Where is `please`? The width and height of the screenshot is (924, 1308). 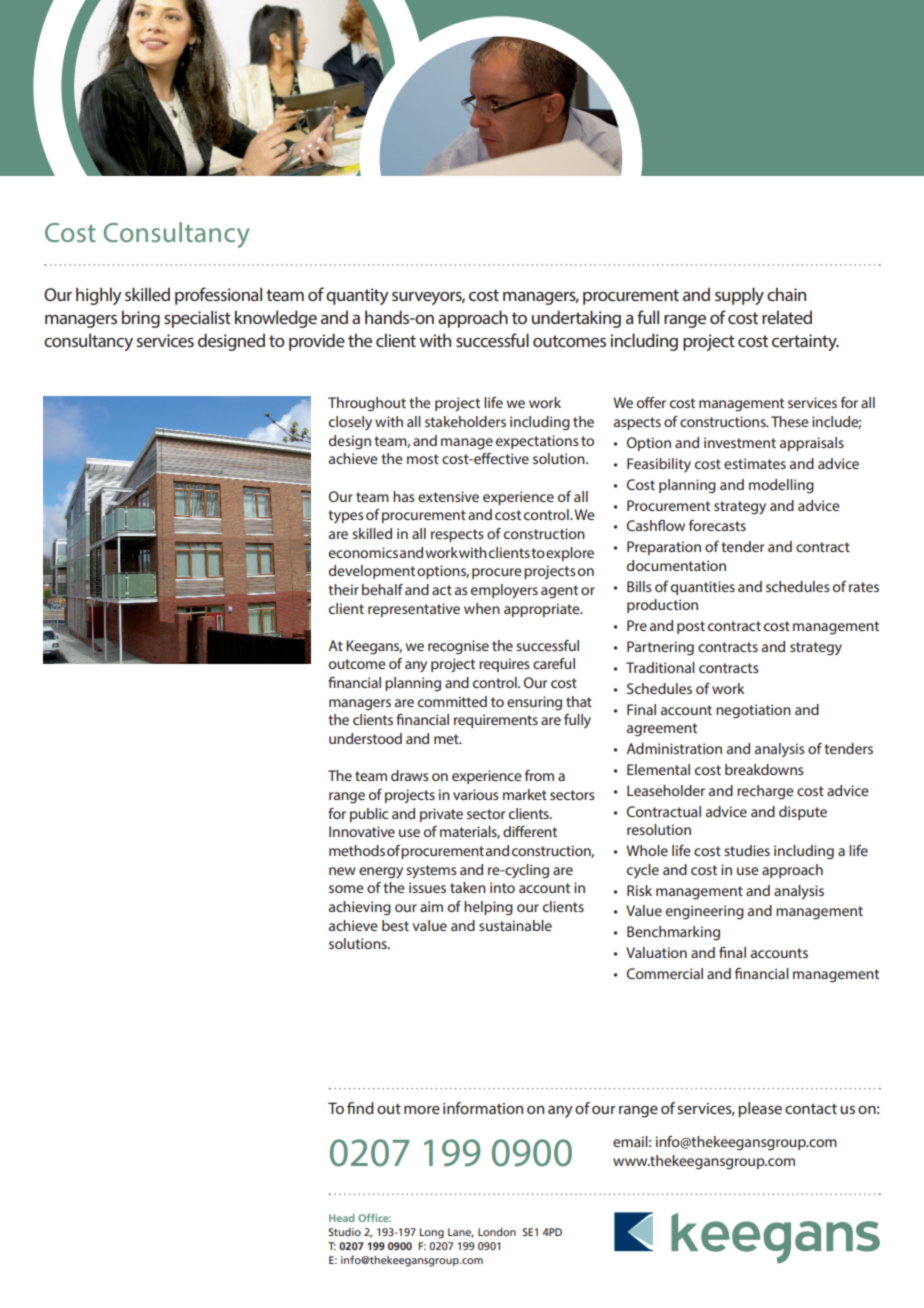
please is located at coordinates (760, 1110).
